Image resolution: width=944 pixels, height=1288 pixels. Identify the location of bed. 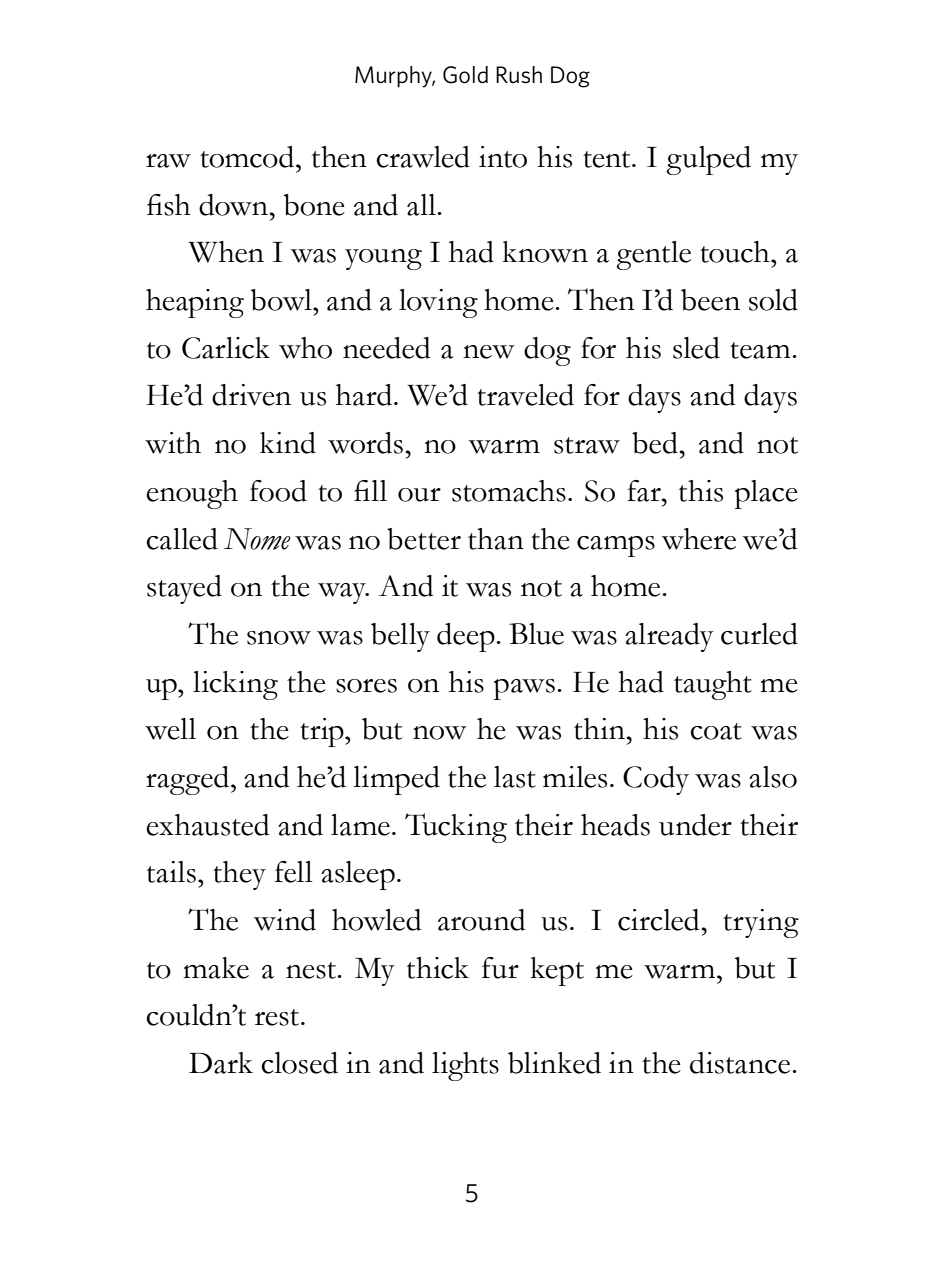
(655, 443).
